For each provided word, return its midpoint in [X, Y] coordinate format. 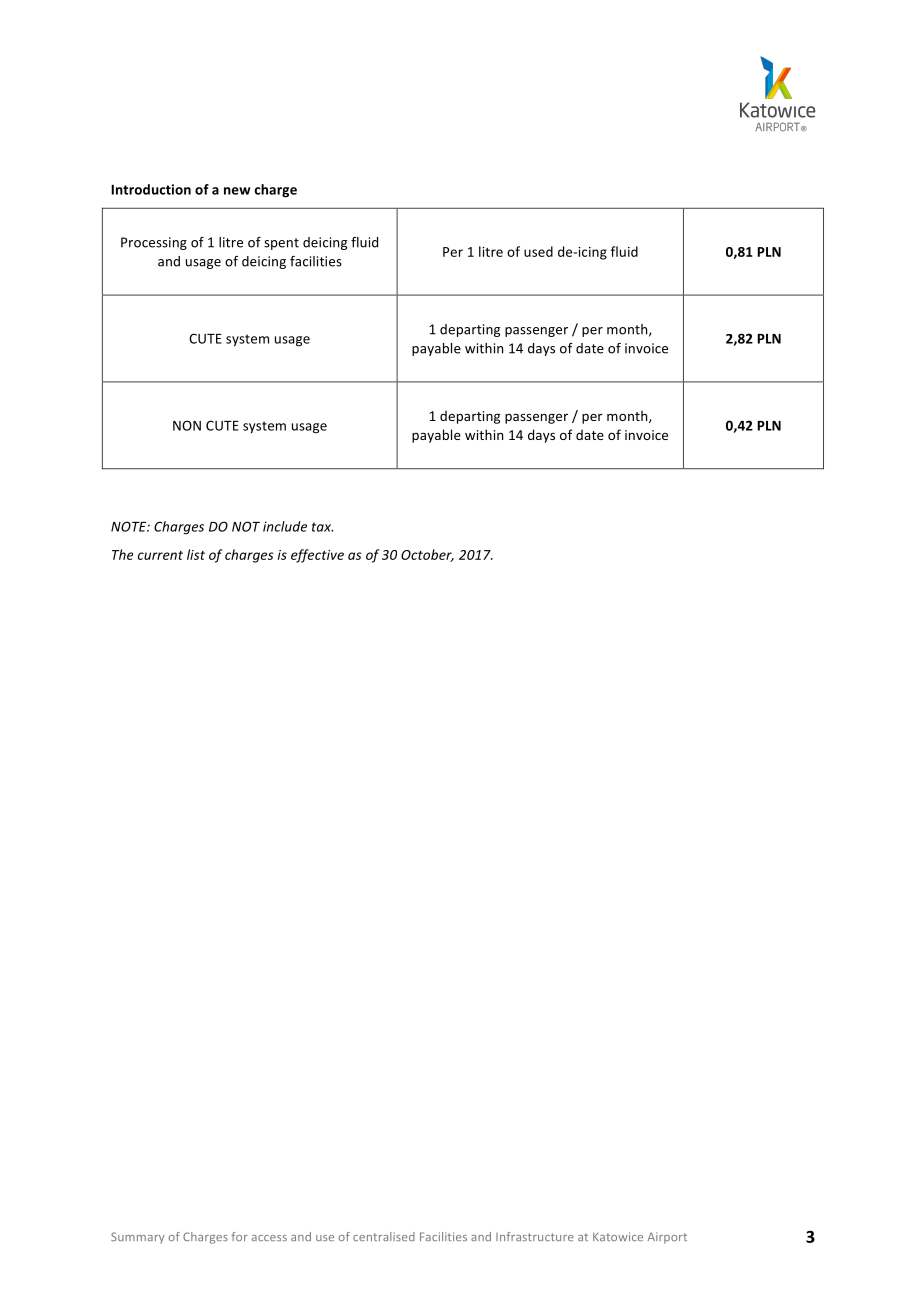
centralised [384, 1236]
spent [281, 244]
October [427, 555]
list [196, 554]
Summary [137, 1238]
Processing [154, 243]
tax [322, 527]
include [285, 526]
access [269, 1238]
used [538, 251]
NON [187, 425]
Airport [667, 1238]
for [240, 1236]
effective [317, 556]
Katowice [618, 1236]
